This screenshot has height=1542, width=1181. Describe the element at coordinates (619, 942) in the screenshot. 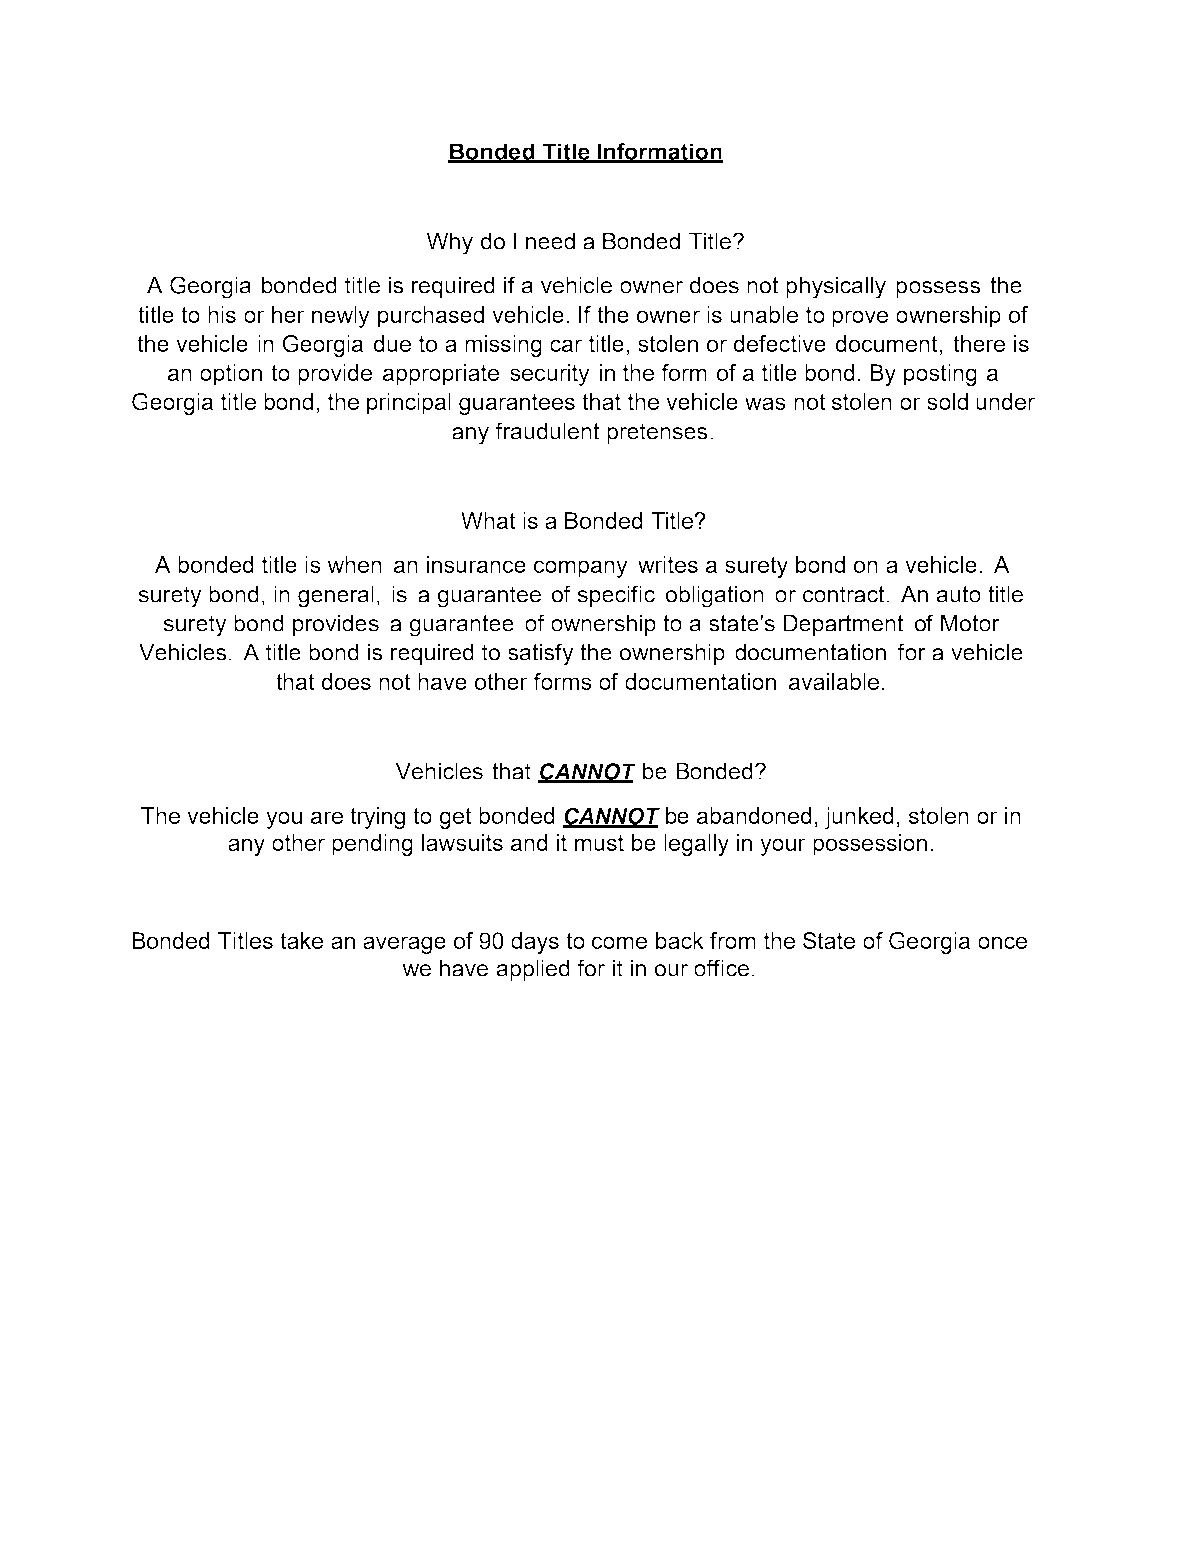

I see `come` at that location.
